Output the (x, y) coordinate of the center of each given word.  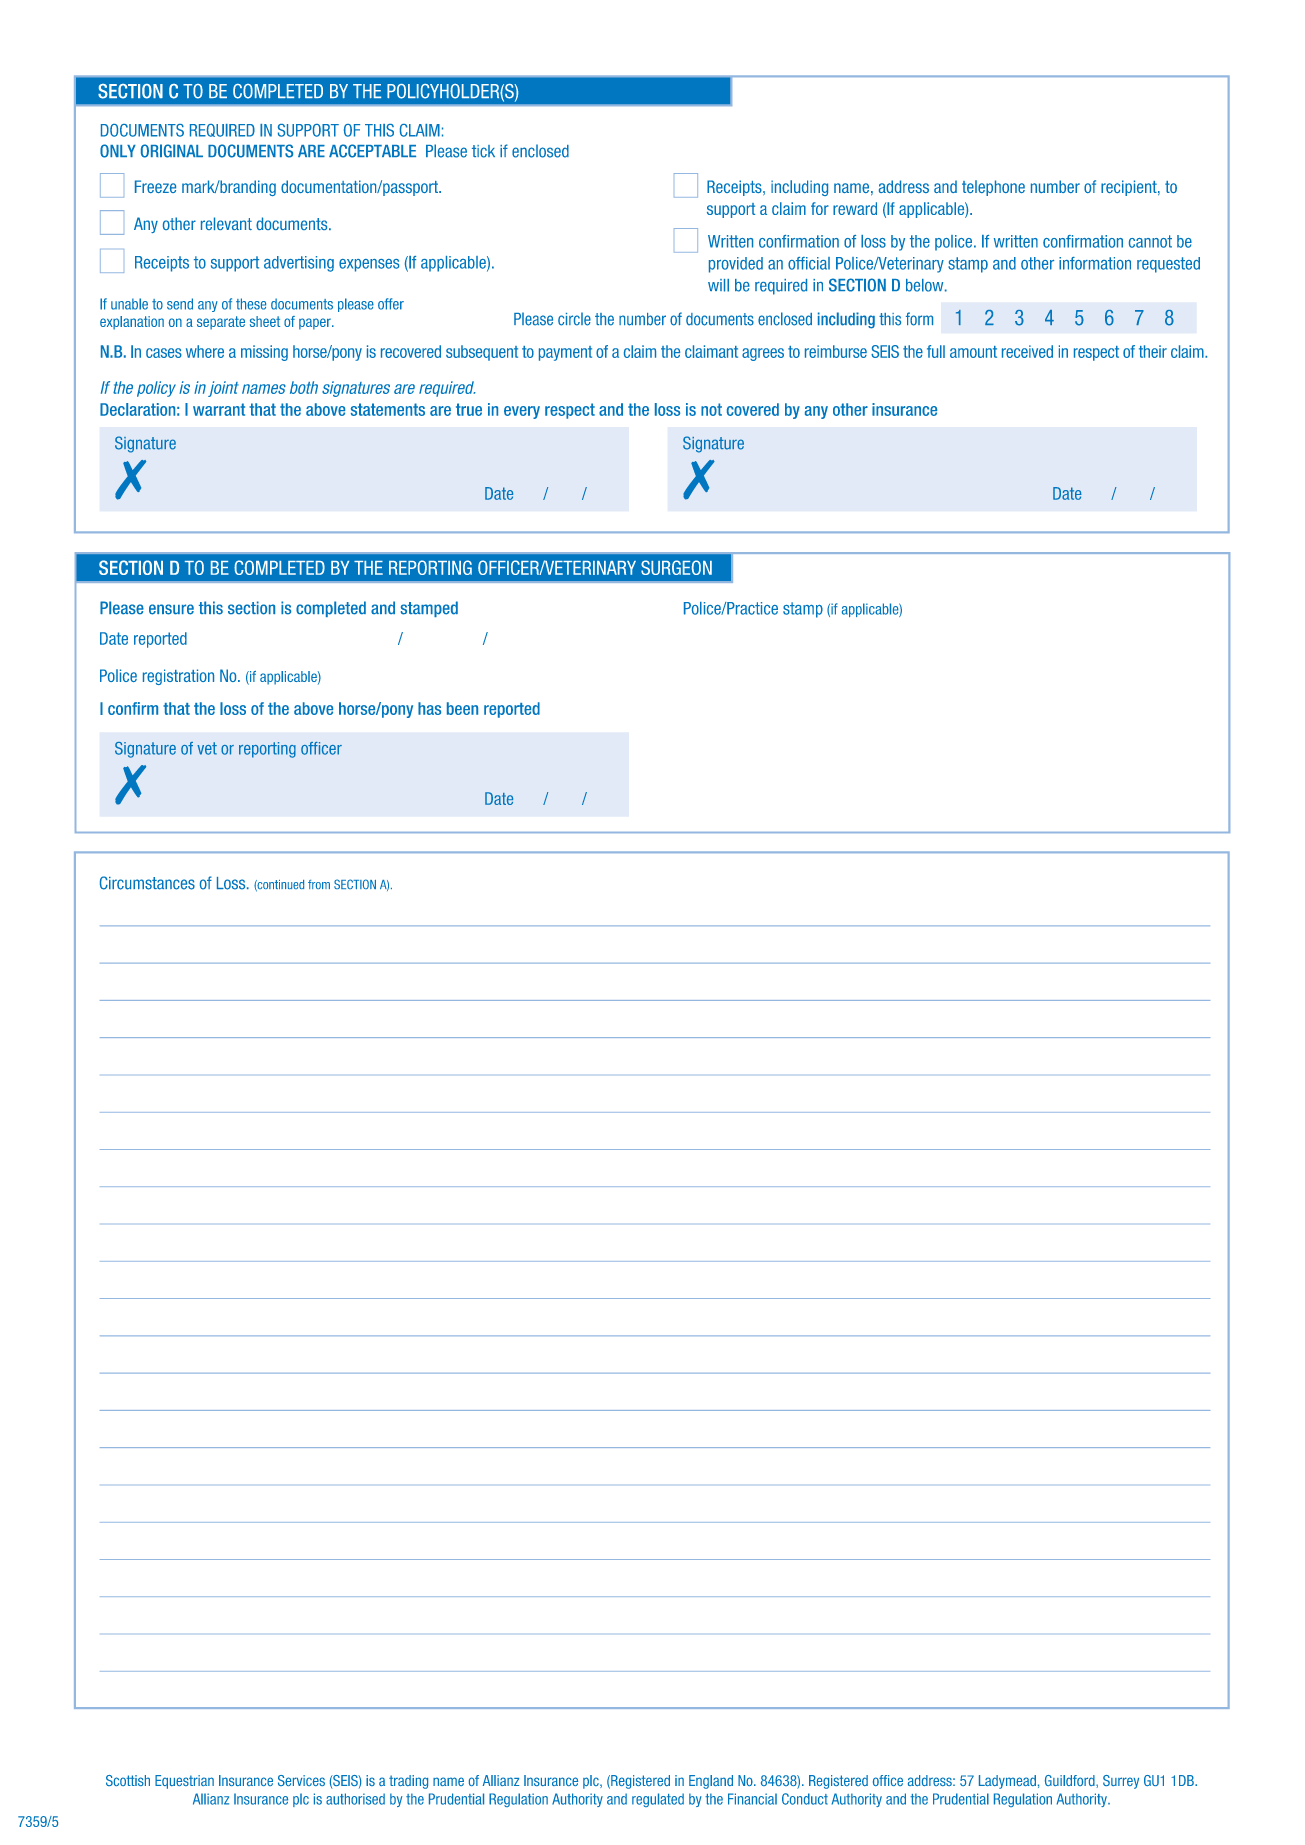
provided (736, 265)
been (462, 708)
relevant (226, 223)
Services (301, 1780)
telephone (993, 188)
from (319, 884)
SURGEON (676, 567)
